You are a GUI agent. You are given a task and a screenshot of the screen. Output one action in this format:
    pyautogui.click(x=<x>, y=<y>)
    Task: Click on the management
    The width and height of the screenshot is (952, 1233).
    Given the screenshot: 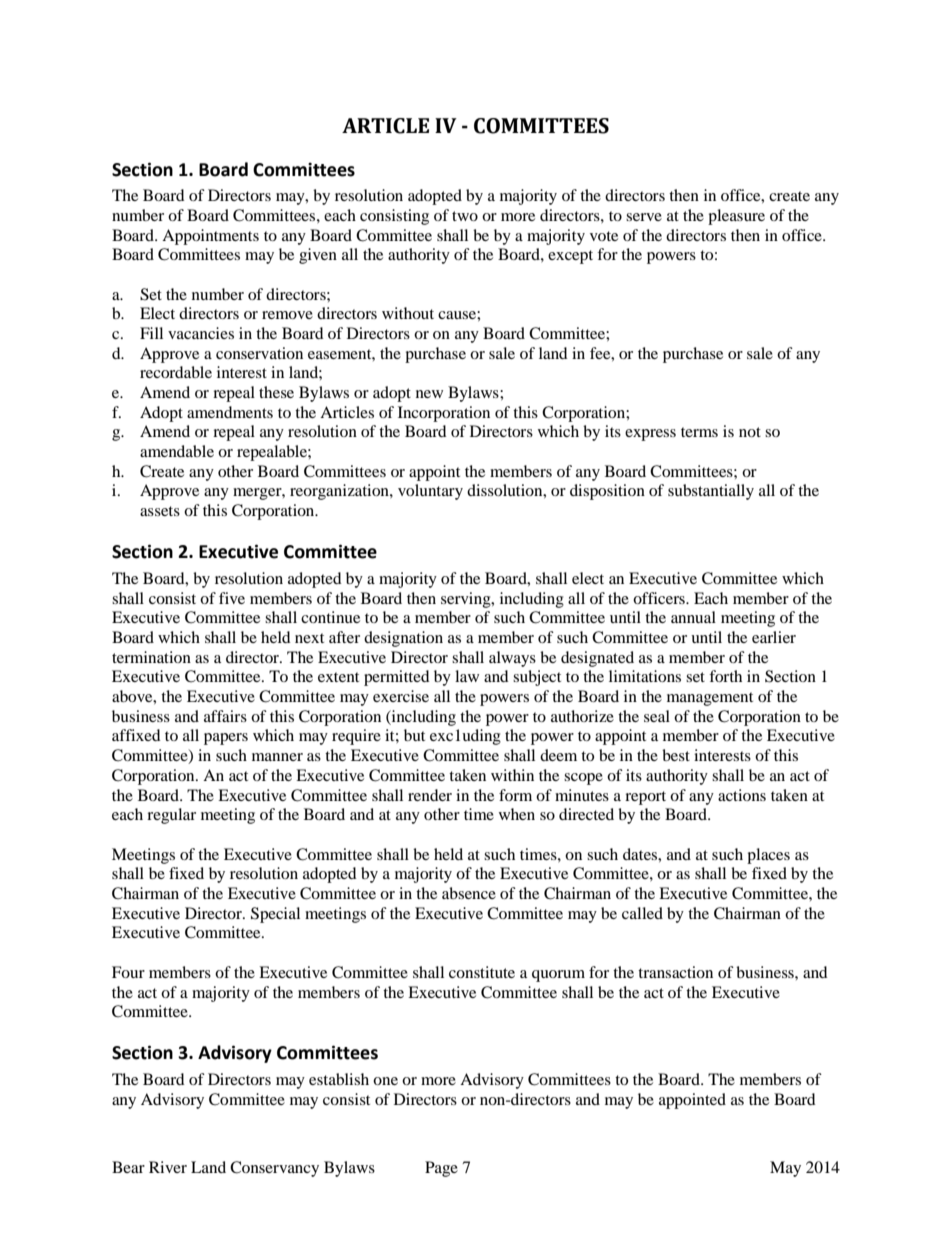 What is the action you would take?
    pyautogui.click(x=710, y=699)
